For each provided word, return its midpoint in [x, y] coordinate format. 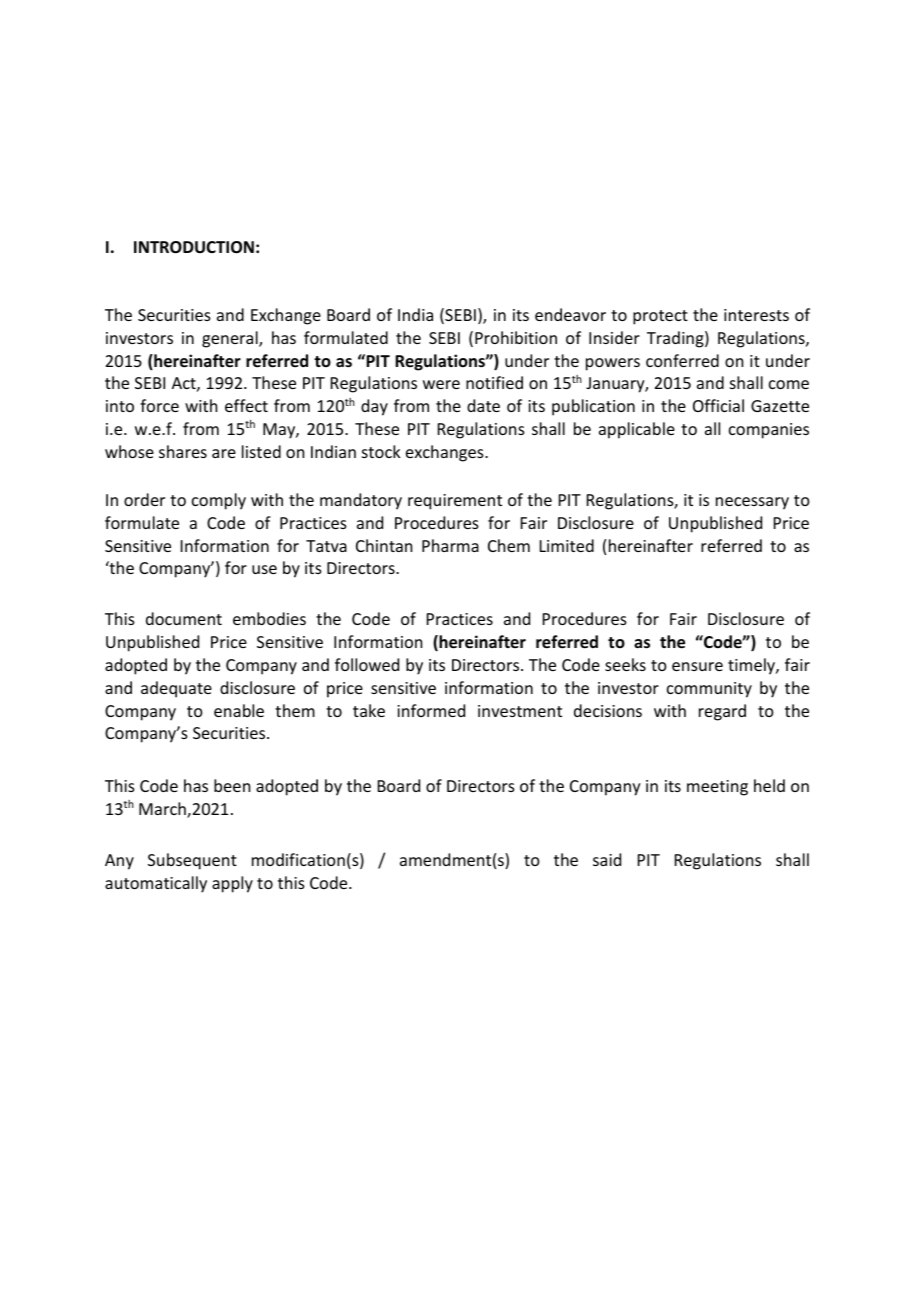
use [264, 569]
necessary [752, 503]
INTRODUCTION [194, 247]
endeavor [570, 314]
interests [756, 315]
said [607, 859]
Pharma [450, 545]
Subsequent [192, 861]
